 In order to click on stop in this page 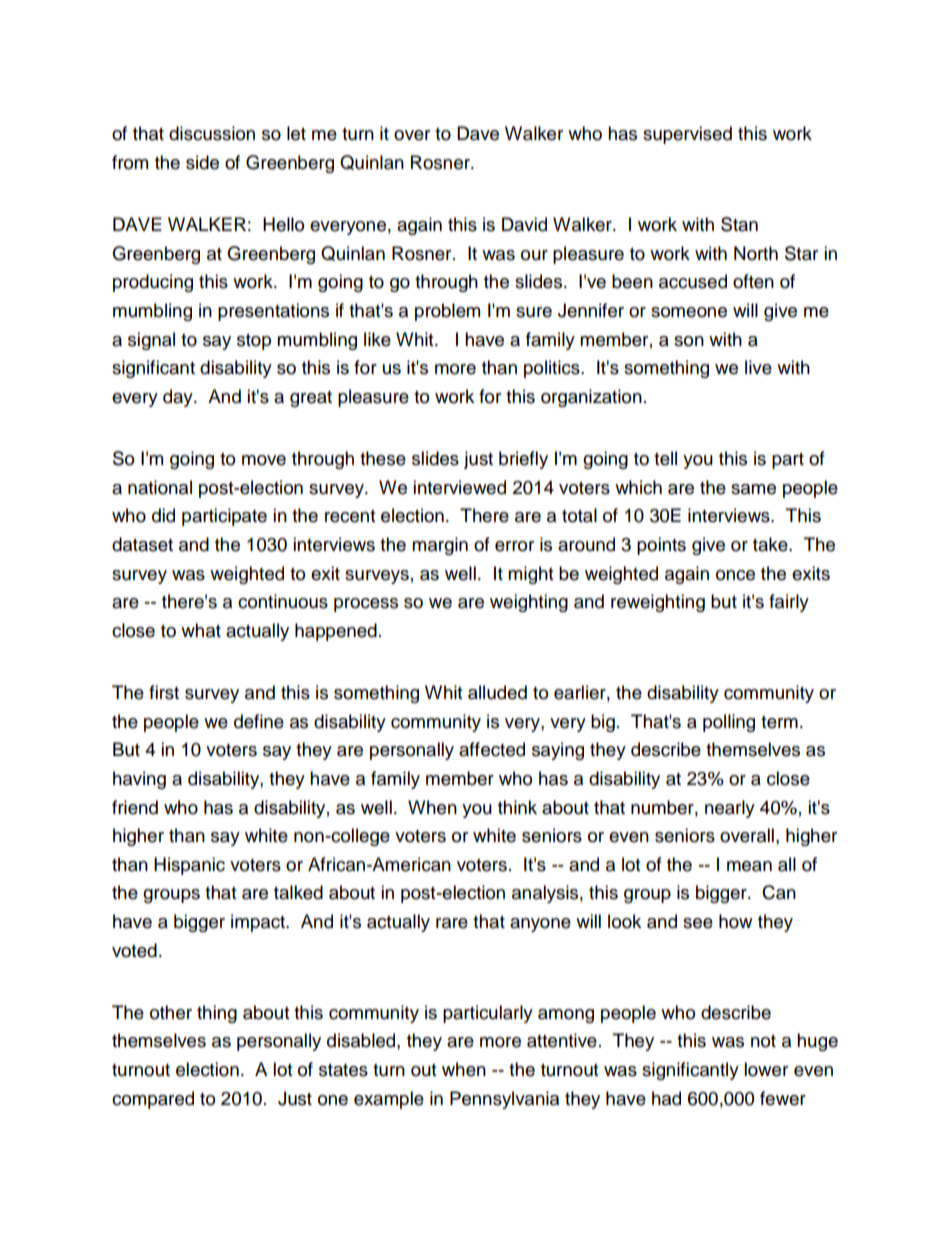, I will do `click(254, 342)`.
